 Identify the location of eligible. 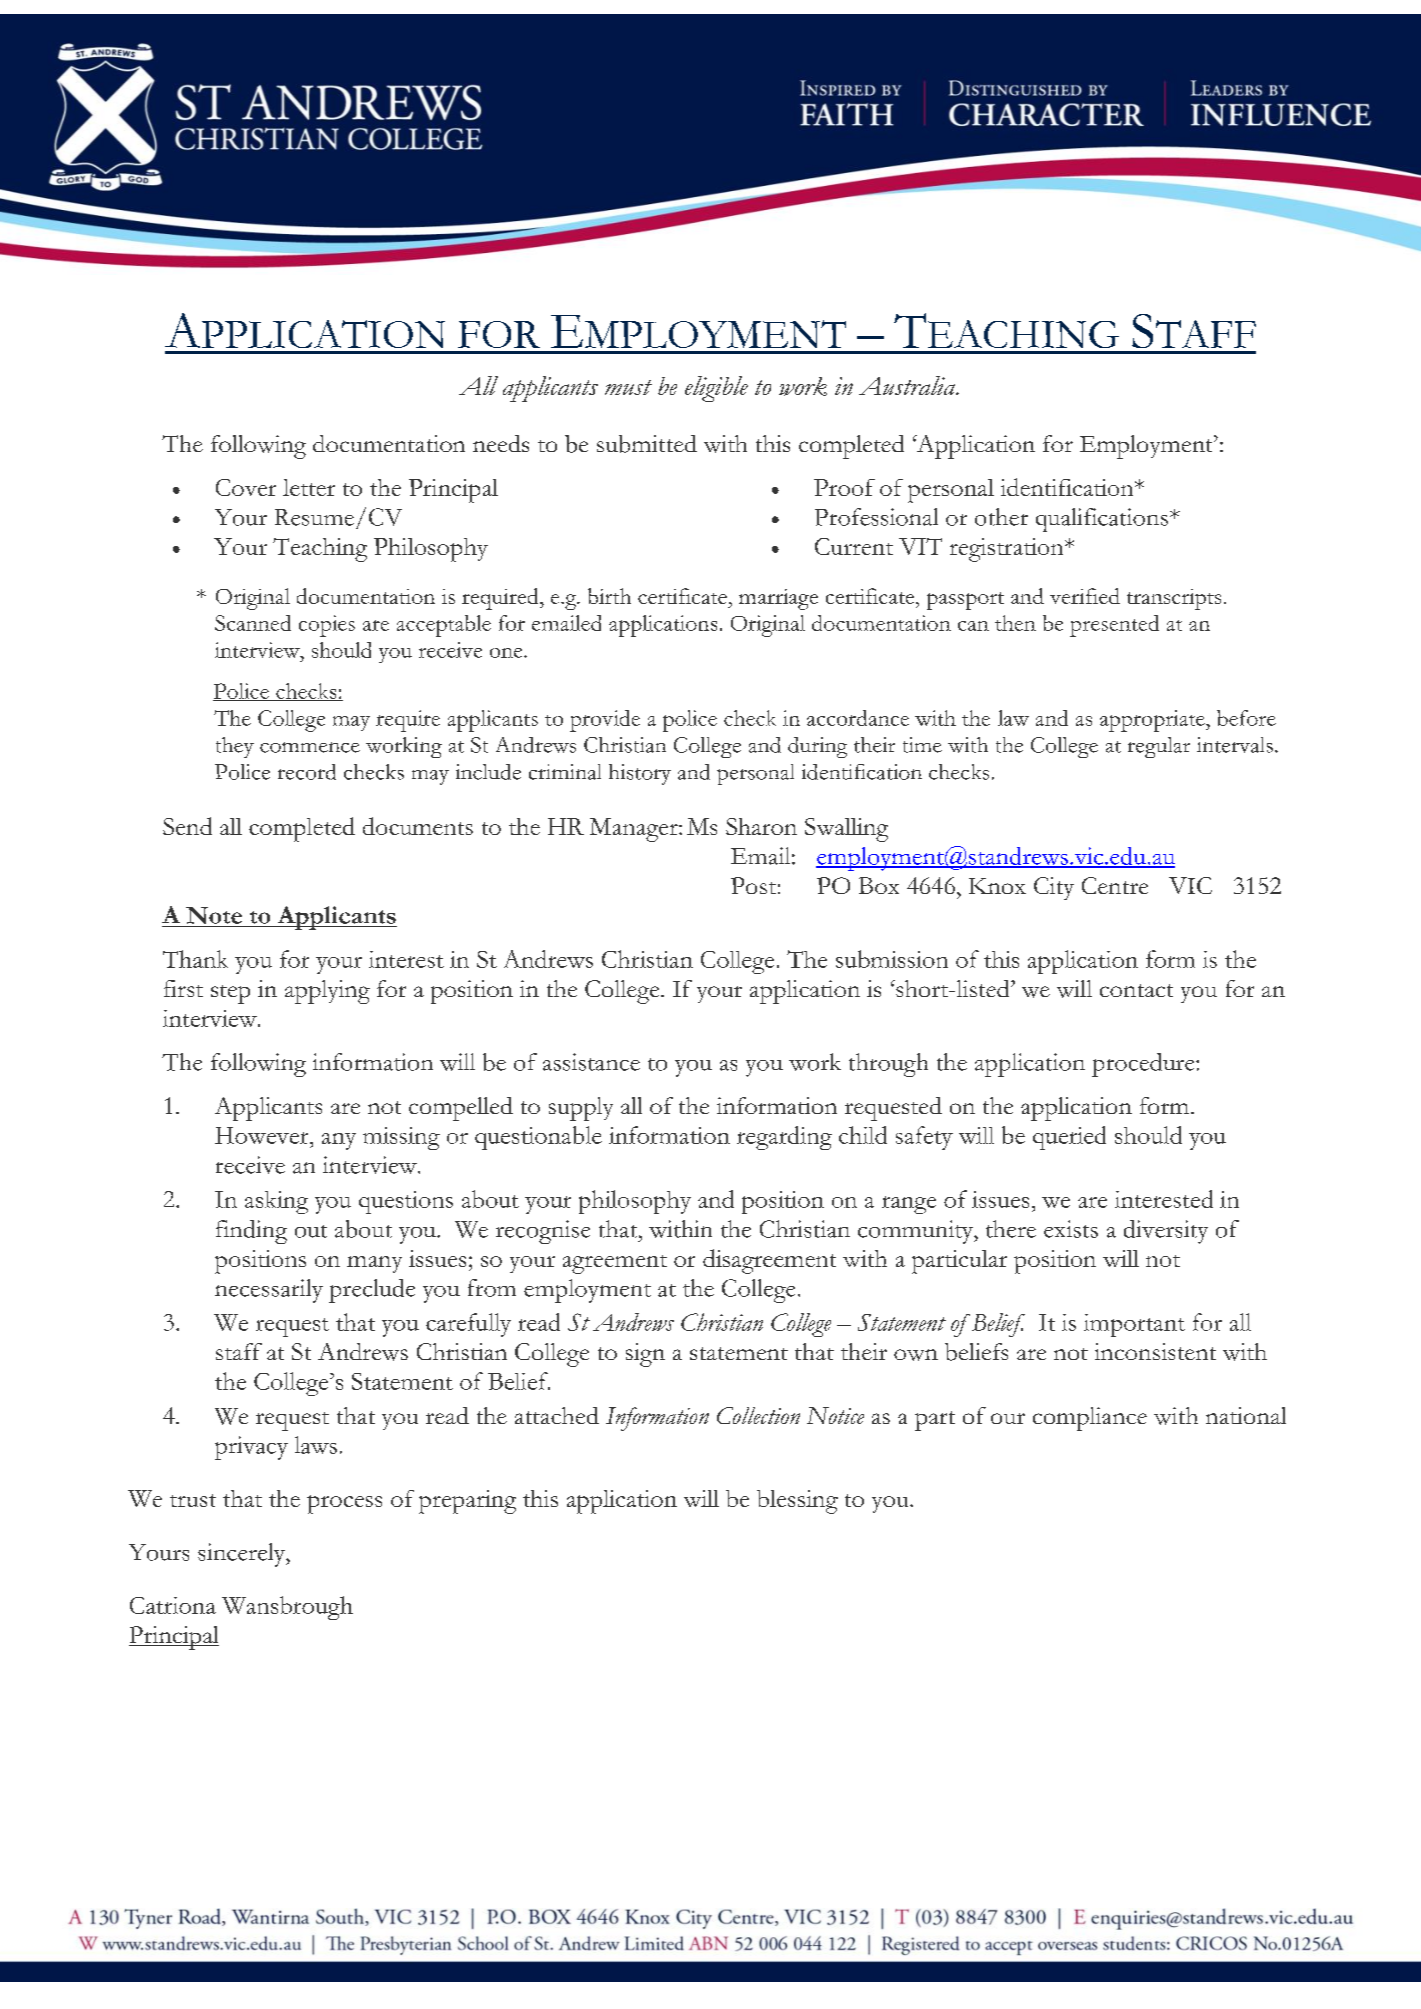
(716, 389).
